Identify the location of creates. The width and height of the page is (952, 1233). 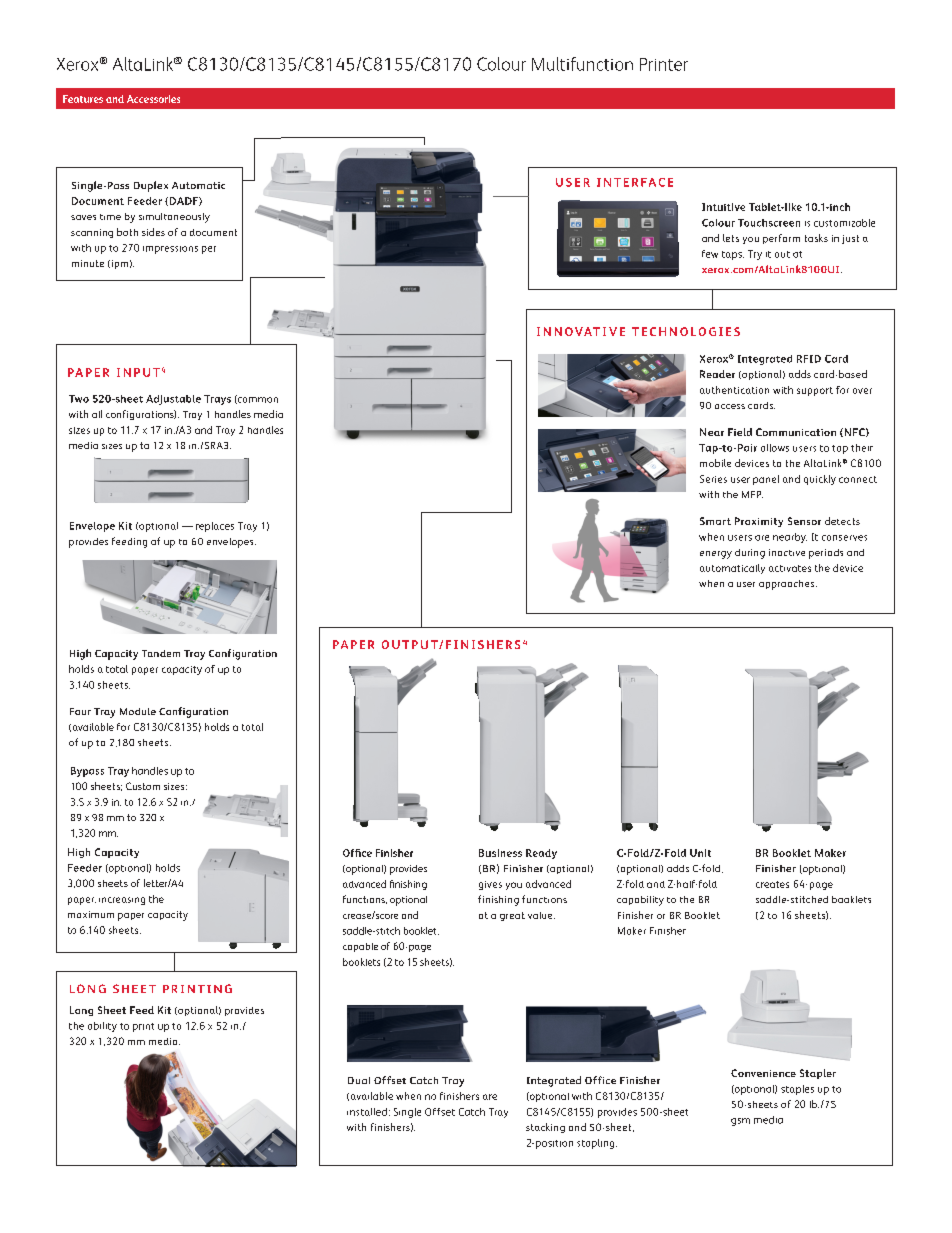
(772, 884).
